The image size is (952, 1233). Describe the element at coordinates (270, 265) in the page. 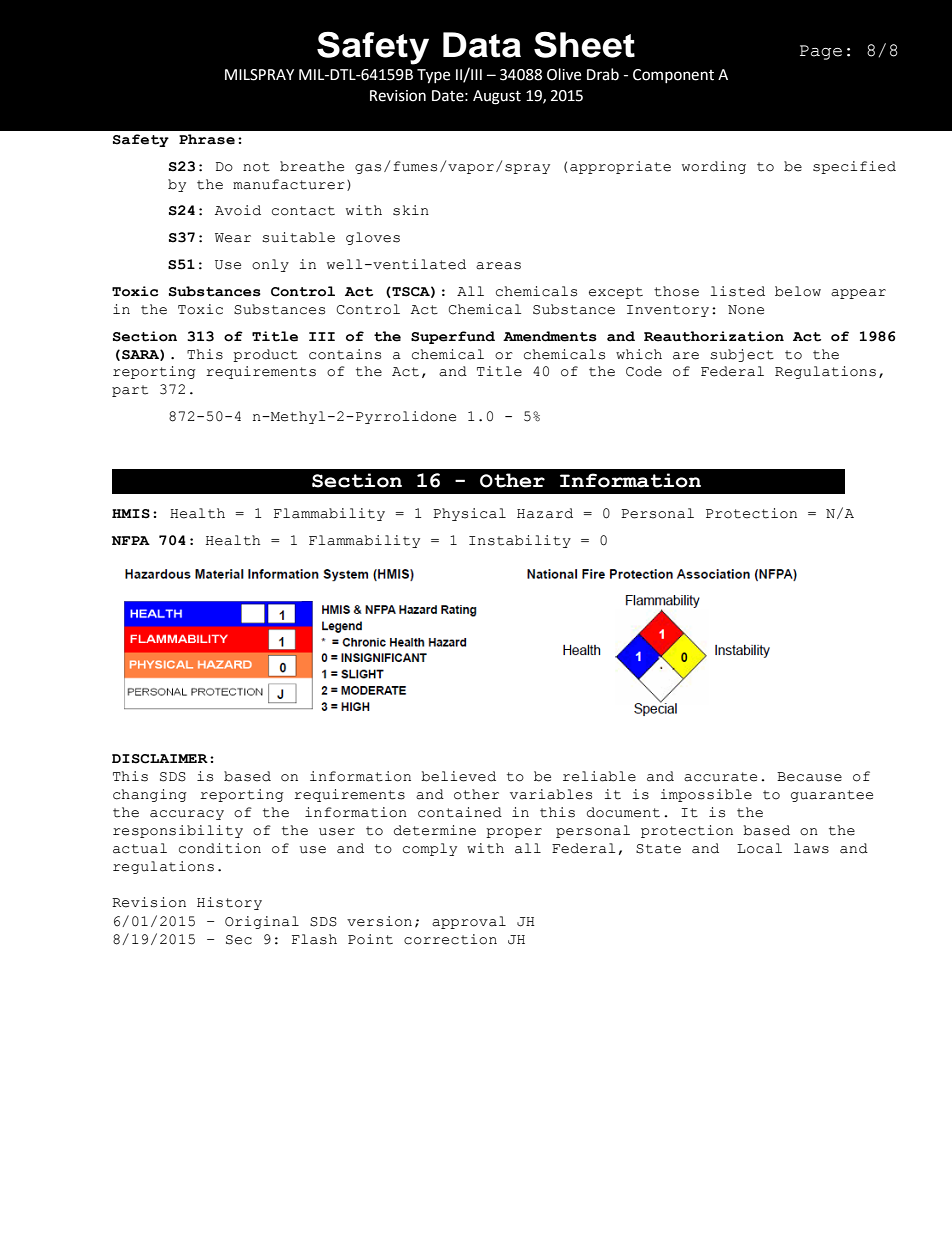

I see `only` at that location.
